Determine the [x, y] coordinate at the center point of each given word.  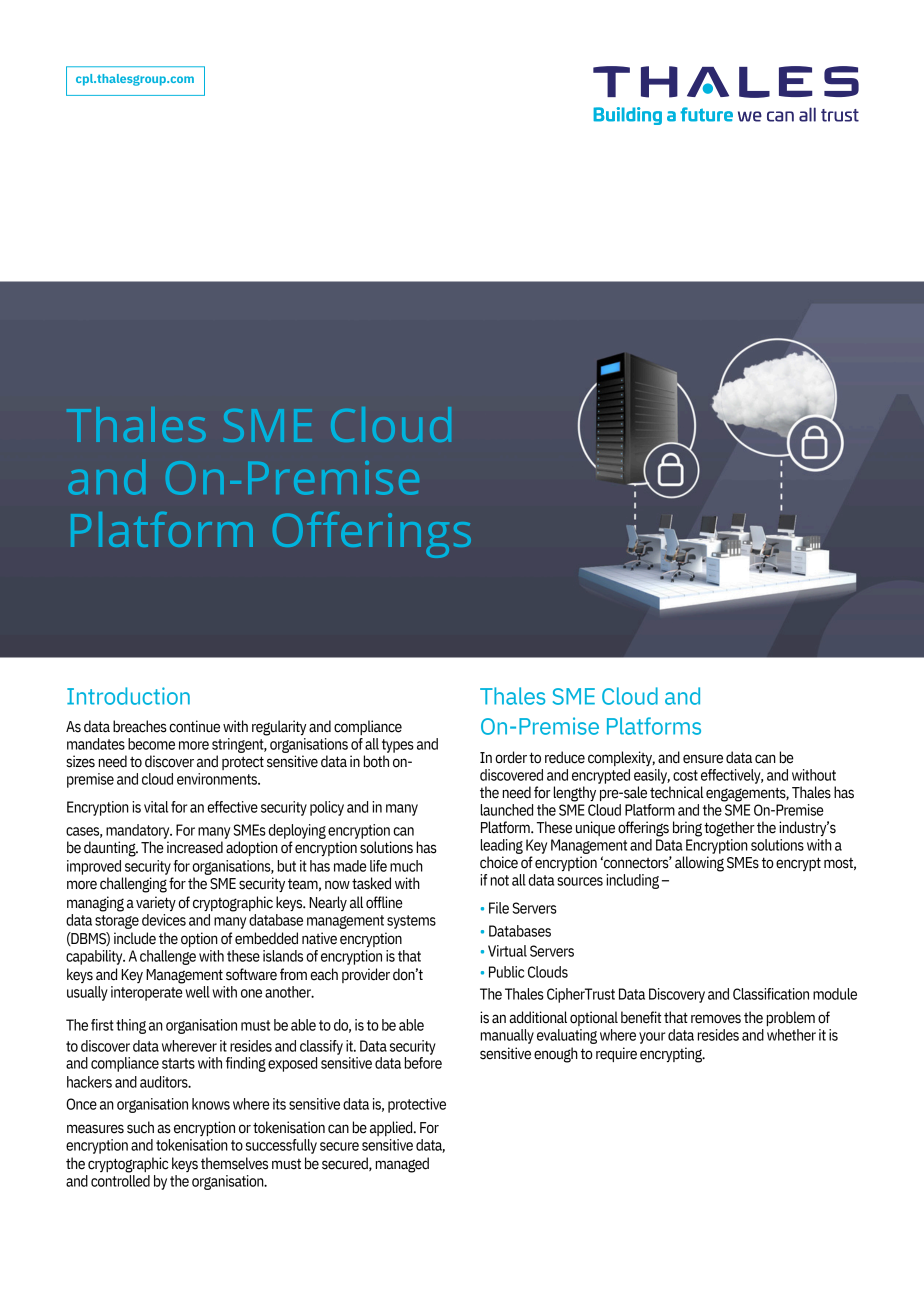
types [398, 746]
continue [194, 726]
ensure [703, 759]
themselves [234, 1163]
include [135, 938]
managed [402, 1165]
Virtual [507, 951]
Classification [771, 994]
